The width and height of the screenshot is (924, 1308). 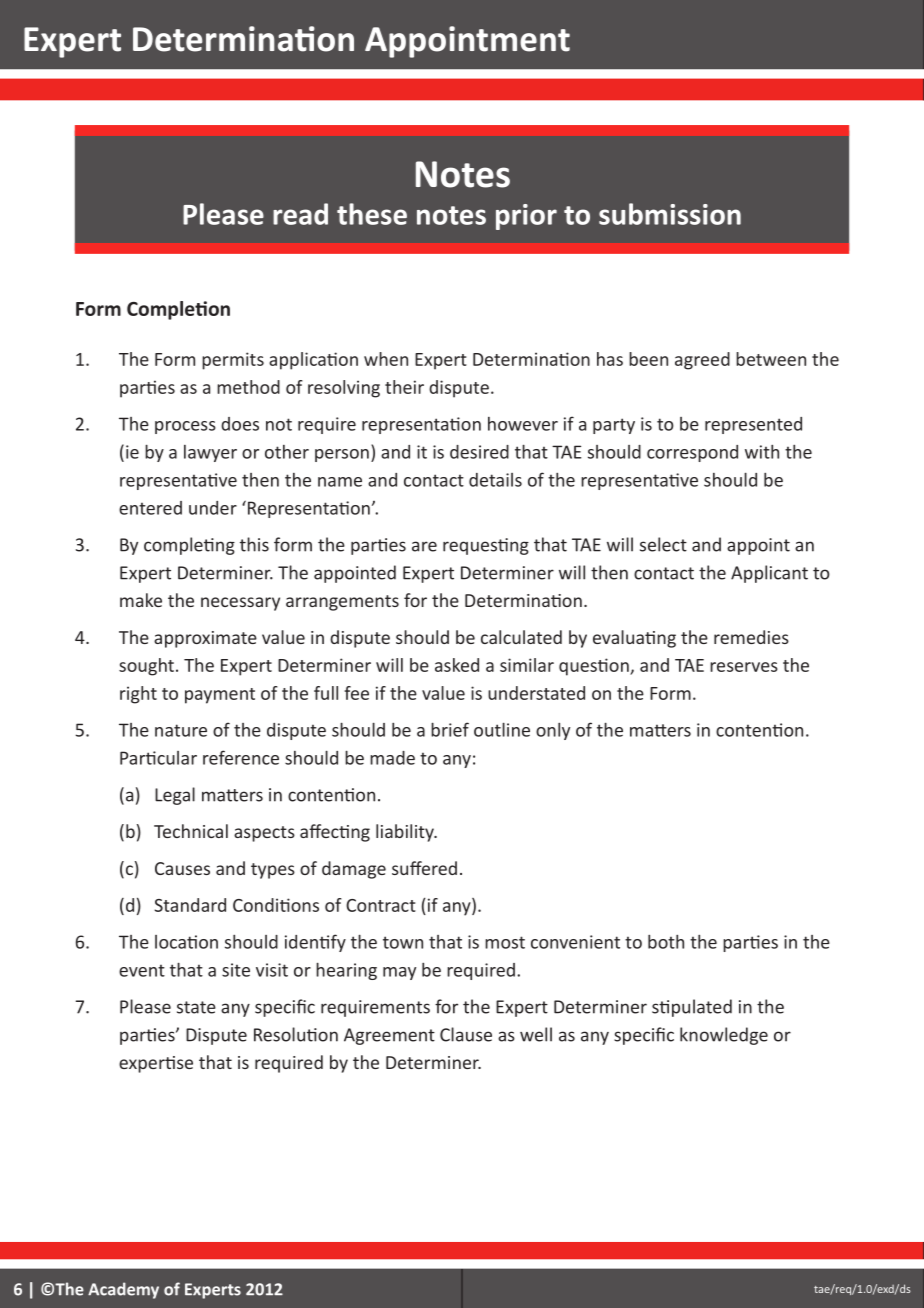 What do you see at coordinates (670, 214) in the screenshot?
I see `submission` at bounding box center [670, 214].
